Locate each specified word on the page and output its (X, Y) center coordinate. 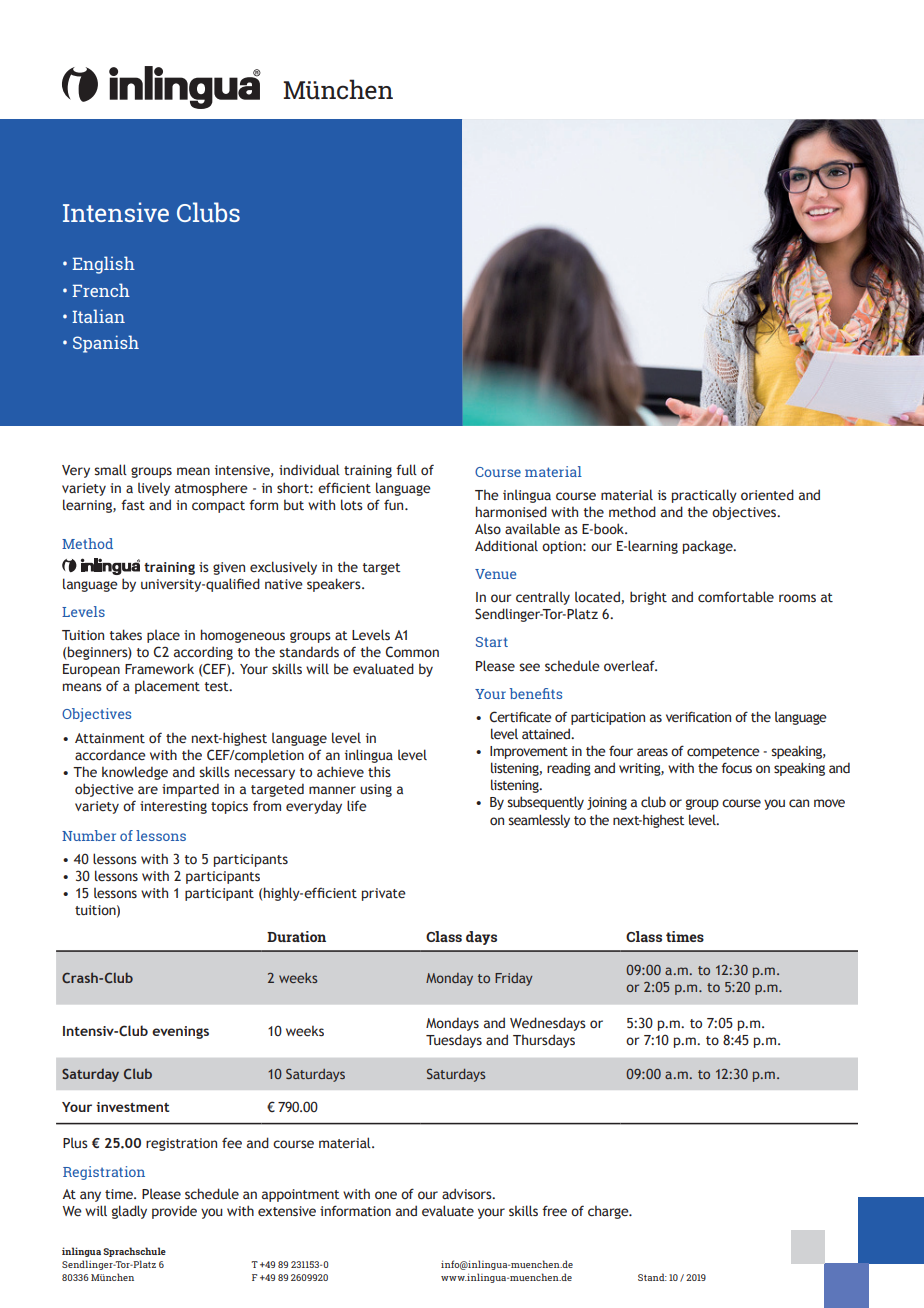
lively (154, 489)
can (799, 803)
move (829, 803)
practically (704, 496)
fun (395, 504)
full (406, 469)
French (101, 290)
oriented (767, 495)
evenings (180, 1032)
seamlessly (539, 821)
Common (412, 652)
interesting (173, 807)
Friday (514, 979)
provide (174, 1212)
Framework (159, 669)
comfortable (736, 597)
